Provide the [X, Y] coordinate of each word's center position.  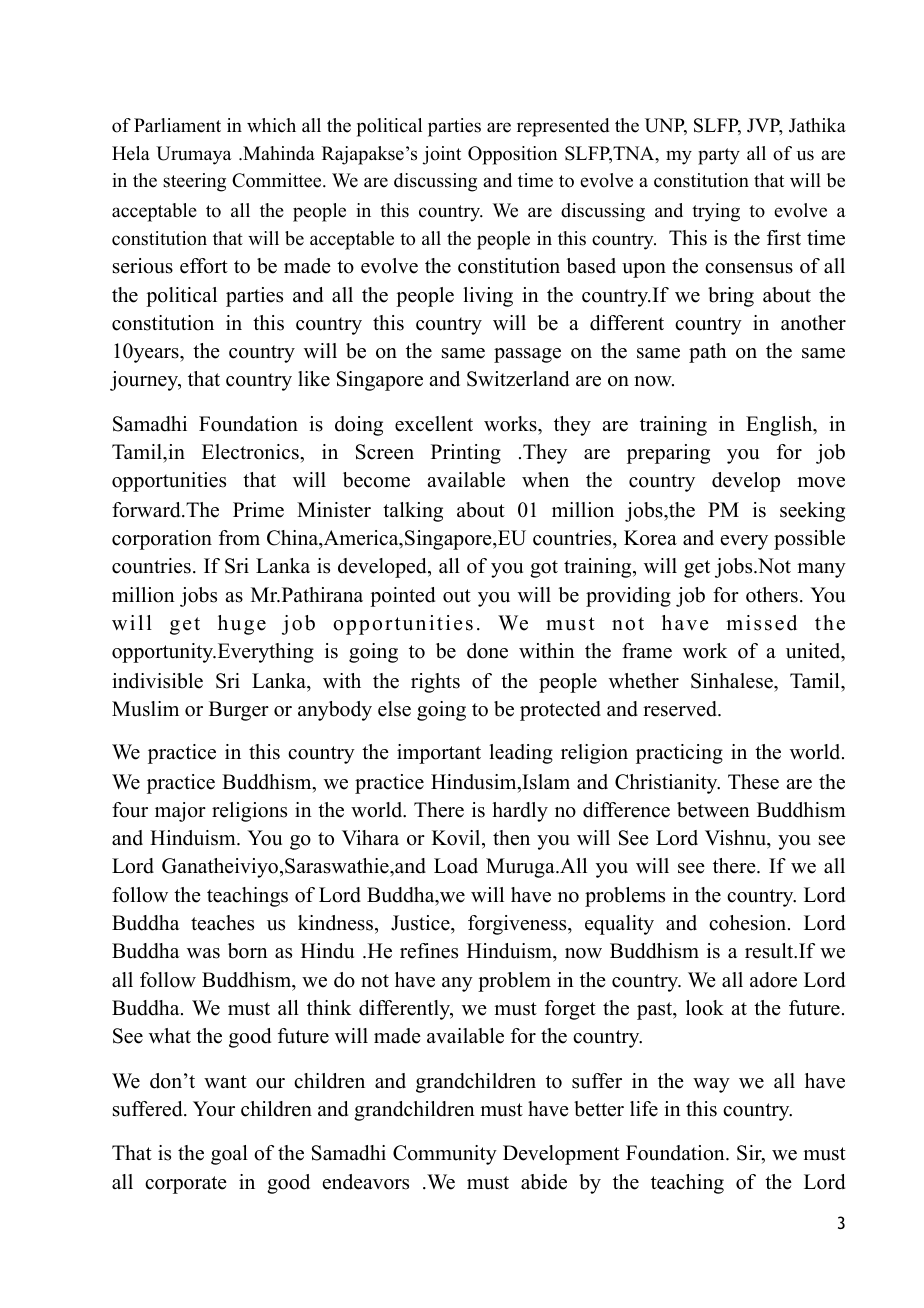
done [487, 651]
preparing [668, 454]
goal [229, 1155]
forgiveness [518, 925]
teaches [222, 923]
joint [442, 155]
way [711, 1085]
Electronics [251, 452]
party [719, 156]
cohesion [749, 923]
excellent [434, 424]
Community [445, 1155]
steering [194, 182]
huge [242, 625]
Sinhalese [733, 681]
